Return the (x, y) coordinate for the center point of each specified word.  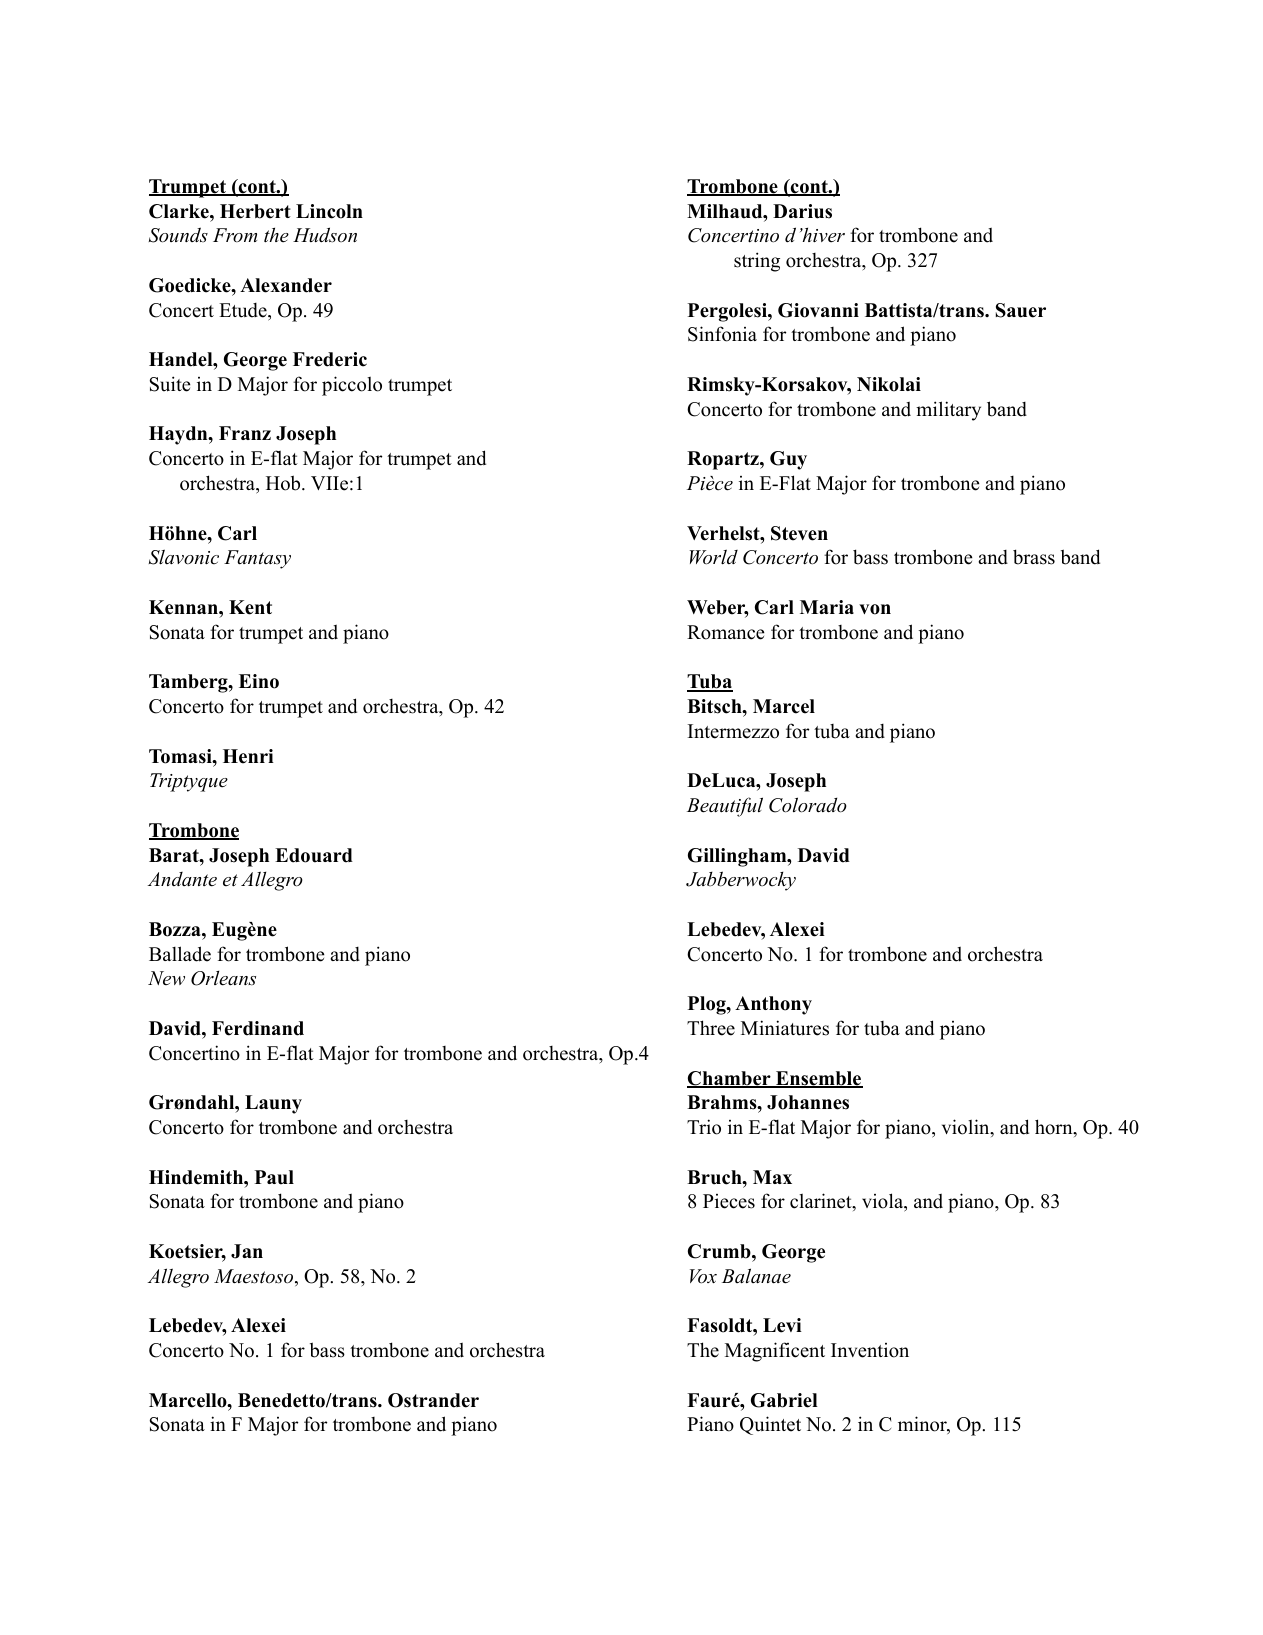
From (235, 235)
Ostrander (433, 1400)
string (757, 262)
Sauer (1021, 310)
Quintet (770, 1425)
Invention (870, 1350)
